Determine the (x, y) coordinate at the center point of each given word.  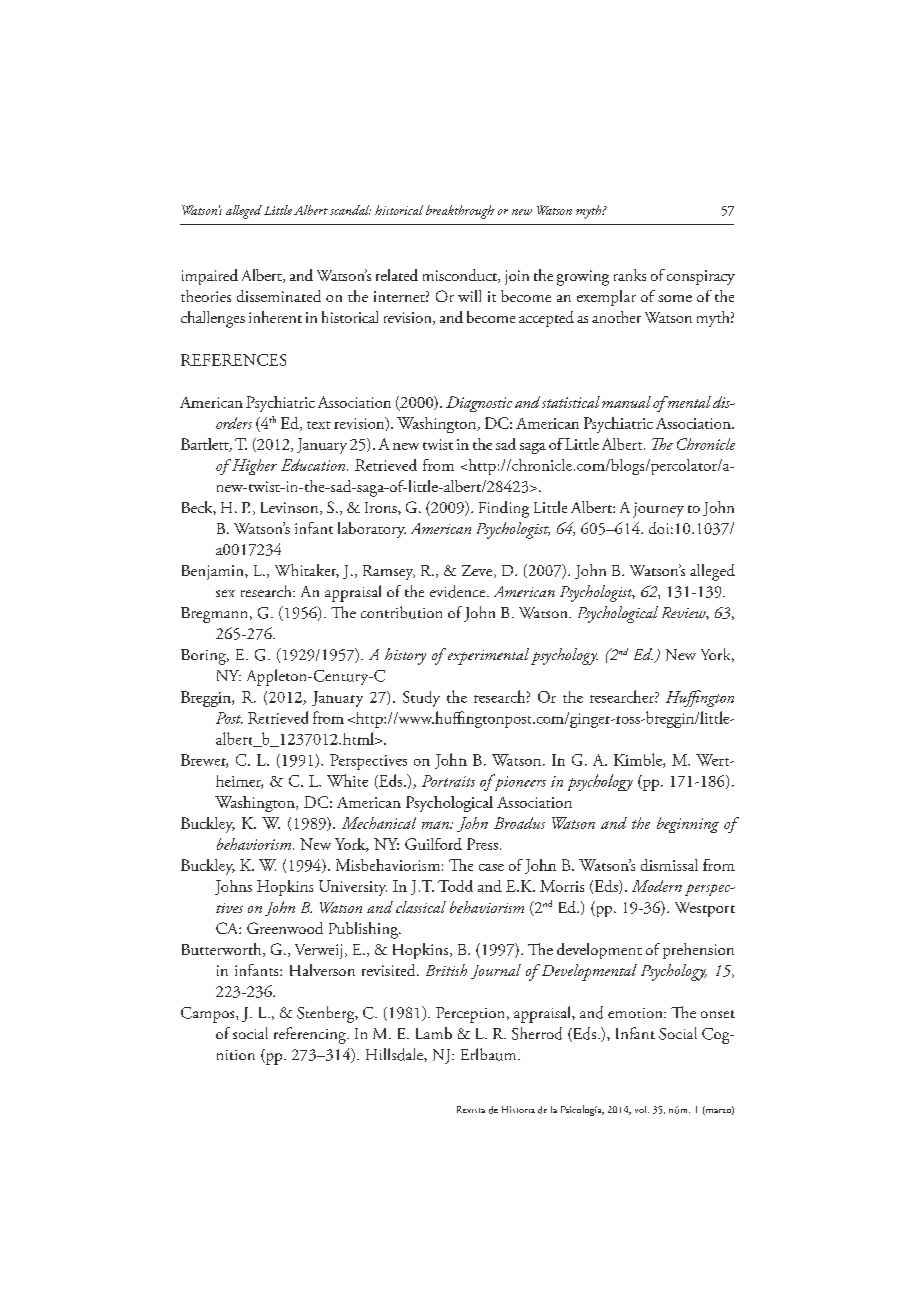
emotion (636, 1013)
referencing (311, 1035)
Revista (471, 1109)
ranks (630, 275)
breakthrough (460, 212)
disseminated (279, 296)
